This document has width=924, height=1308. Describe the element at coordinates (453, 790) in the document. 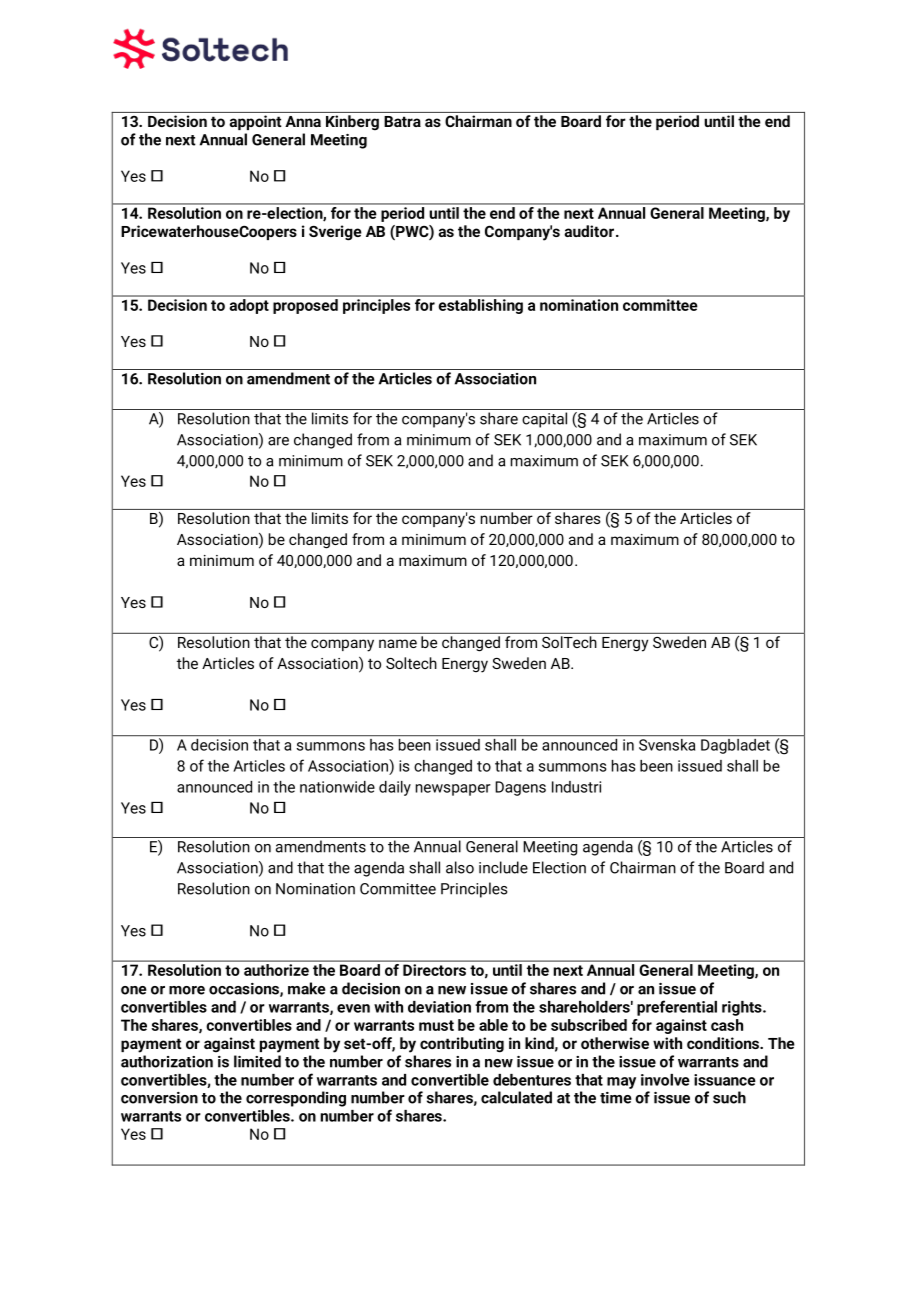

I see `newspaper` at that location.
